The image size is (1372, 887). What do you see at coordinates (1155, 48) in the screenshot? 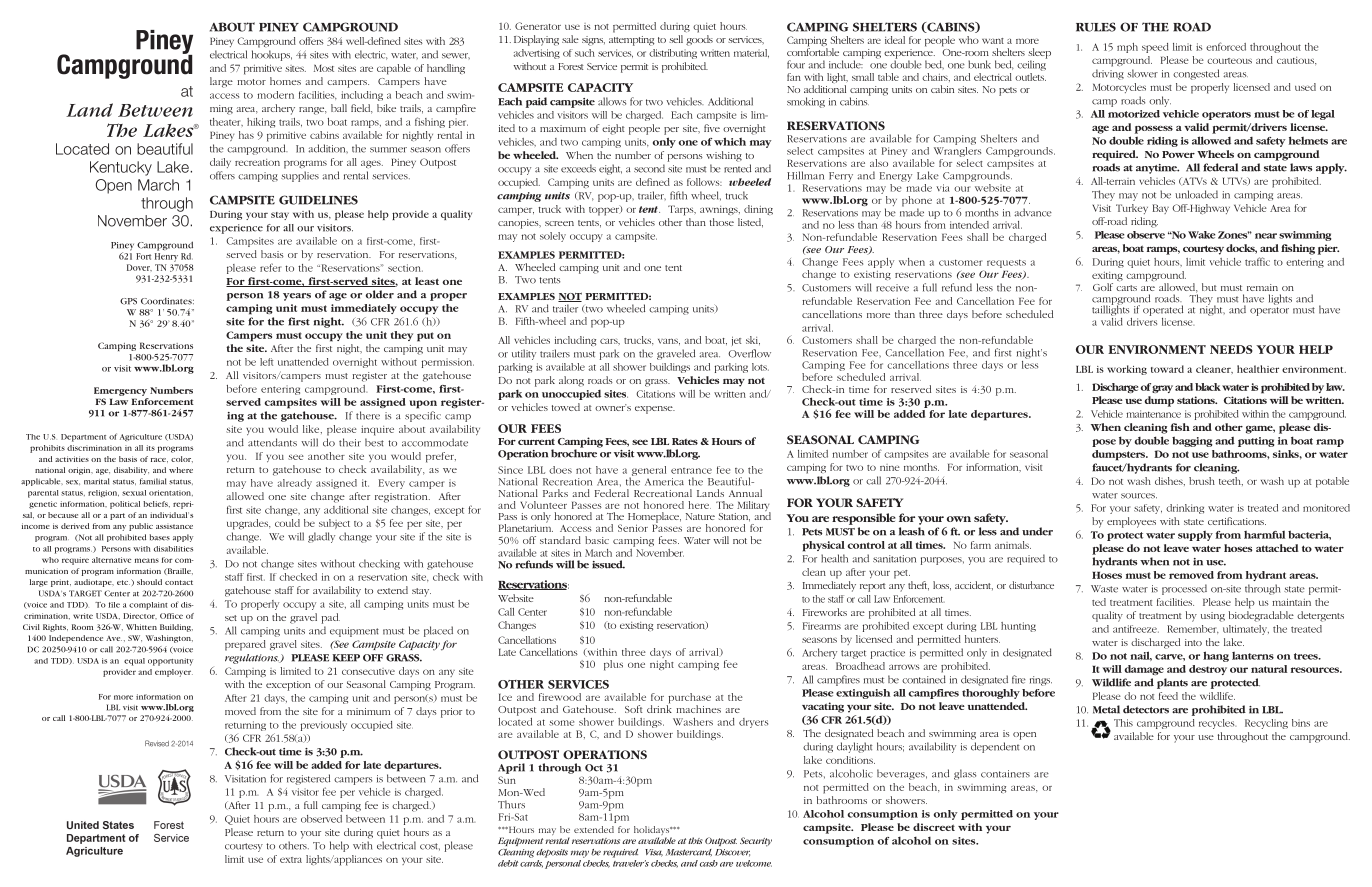
I see `speed` at bounding box center [1155, 48].
